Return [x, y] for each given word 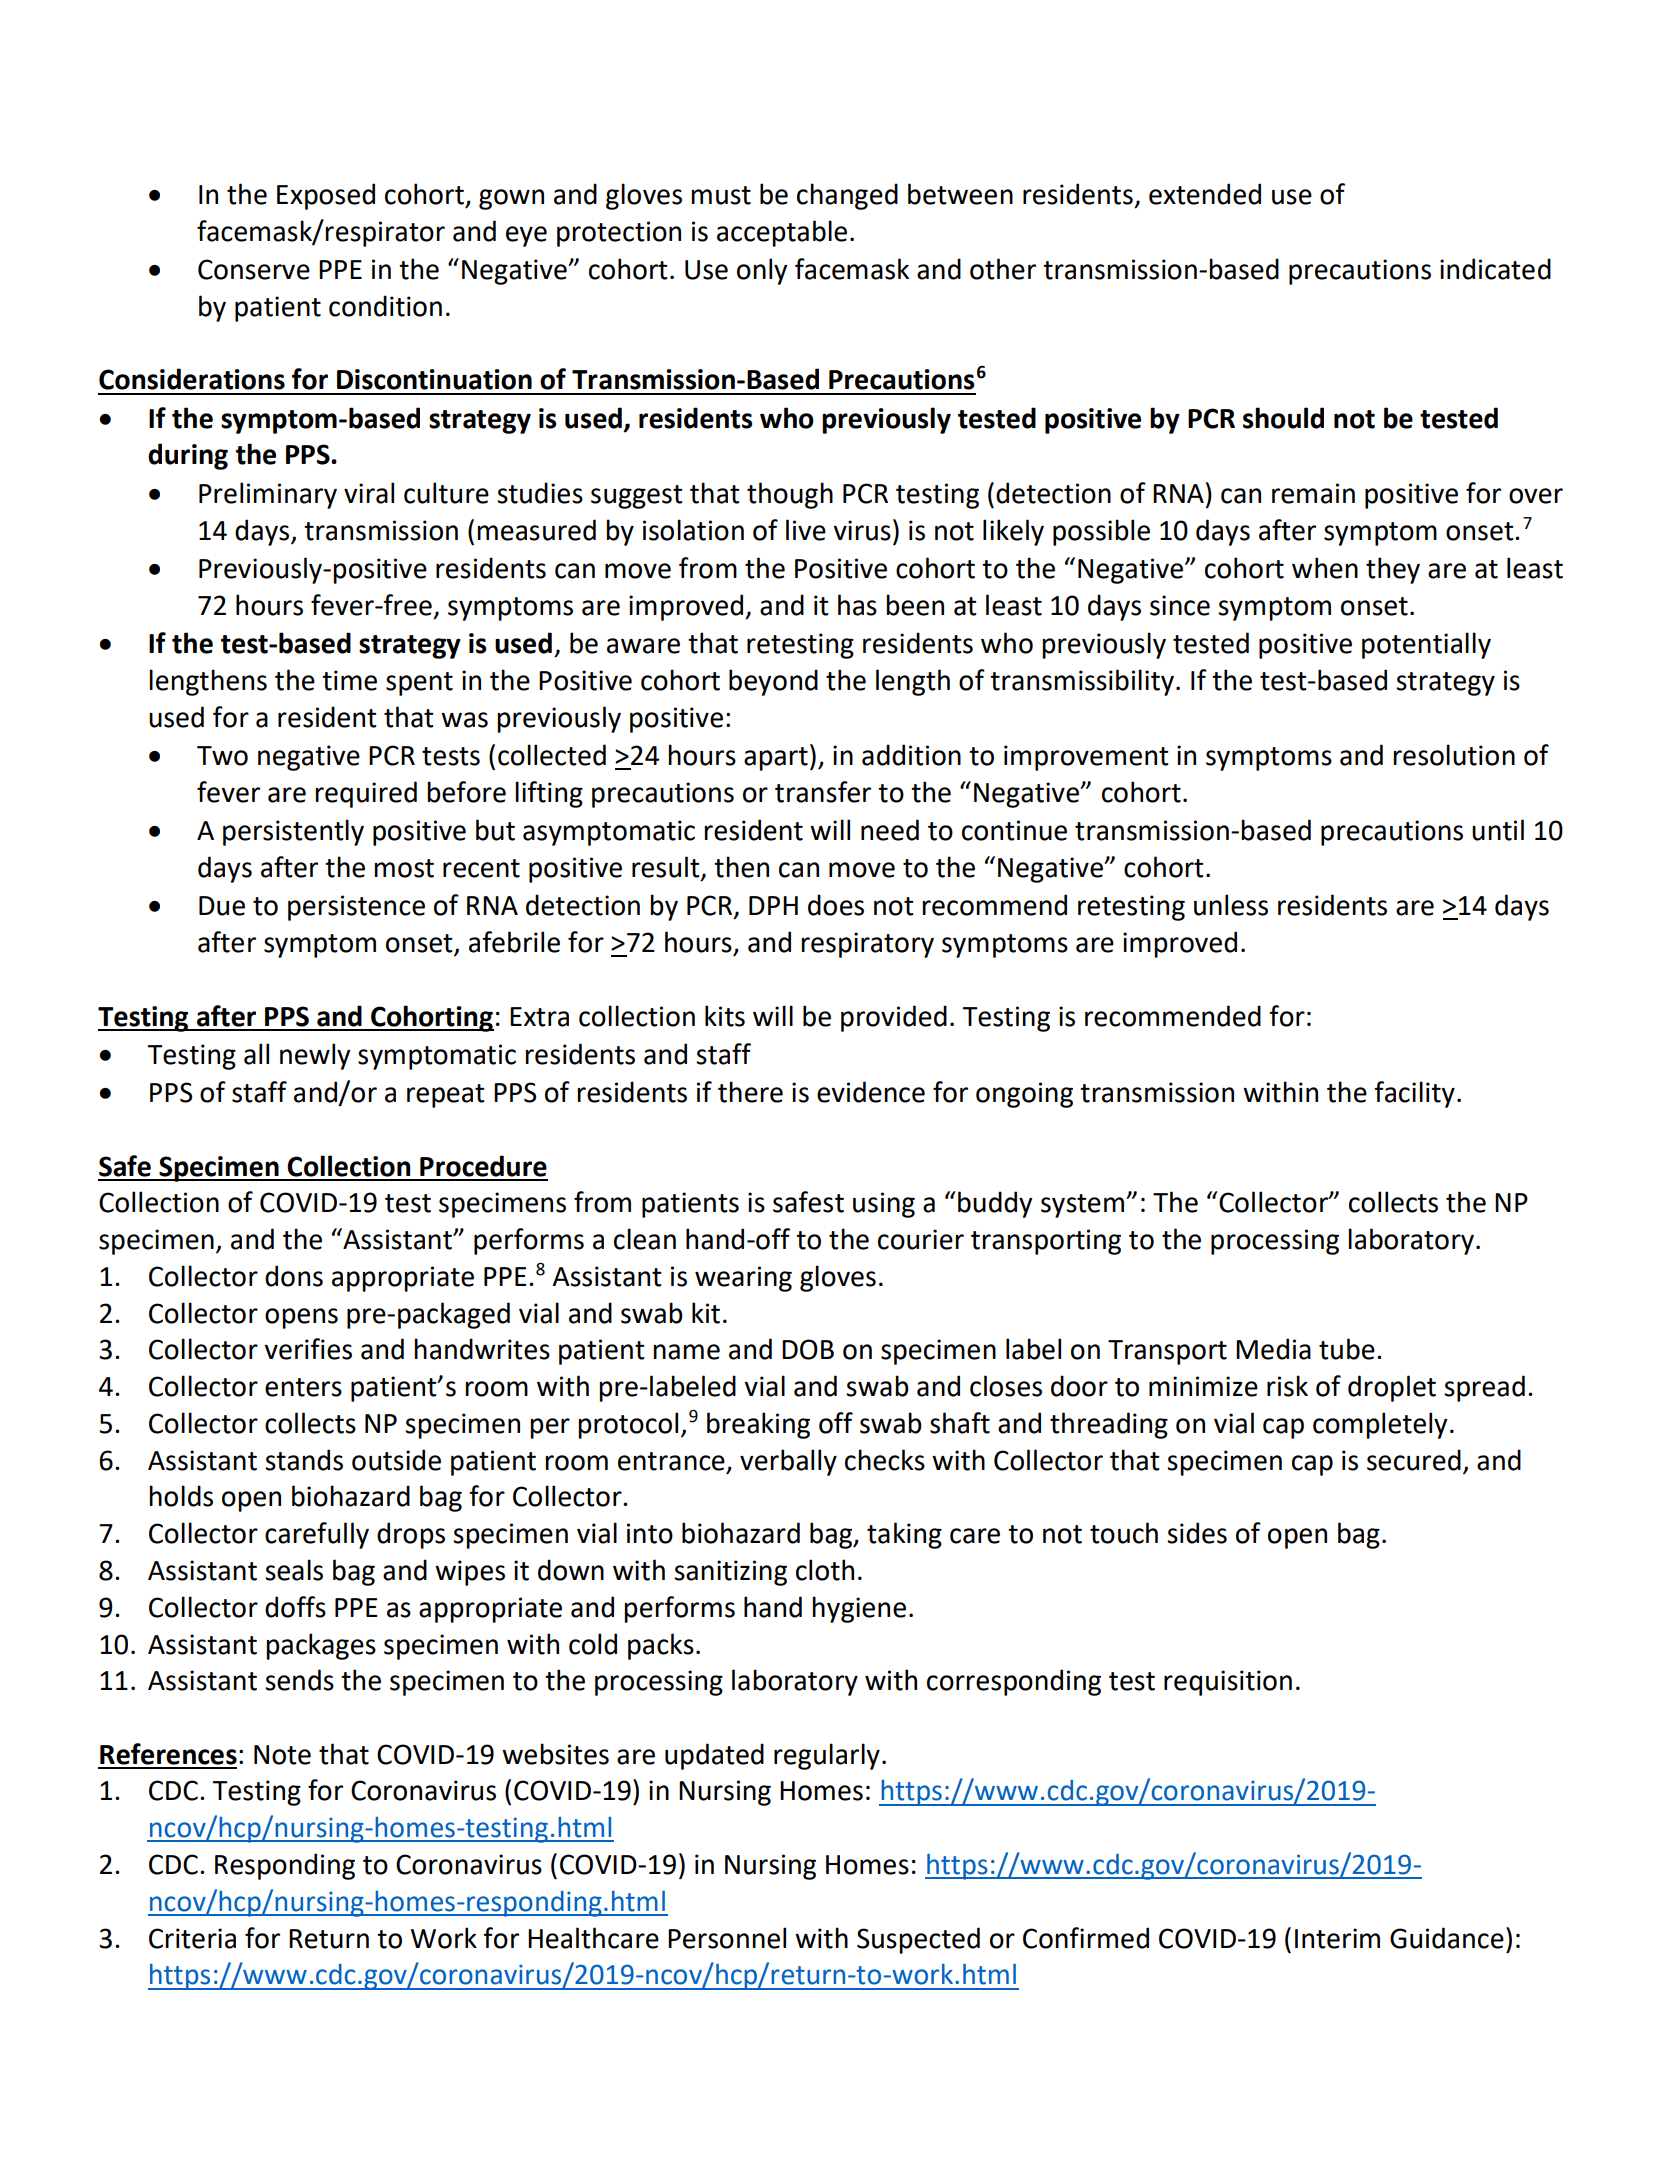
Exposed [326, 196]
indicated [1495, 269]
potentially [1426, 645]
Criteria [192, 1938]
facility [1414, 1094]
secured [1414, 1460]
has [857, 605]
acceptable [782, 233]
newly [315, 1056]
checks [885, 1460]
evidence [871, 1092]
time [349, 680]
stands [304, 1460]
